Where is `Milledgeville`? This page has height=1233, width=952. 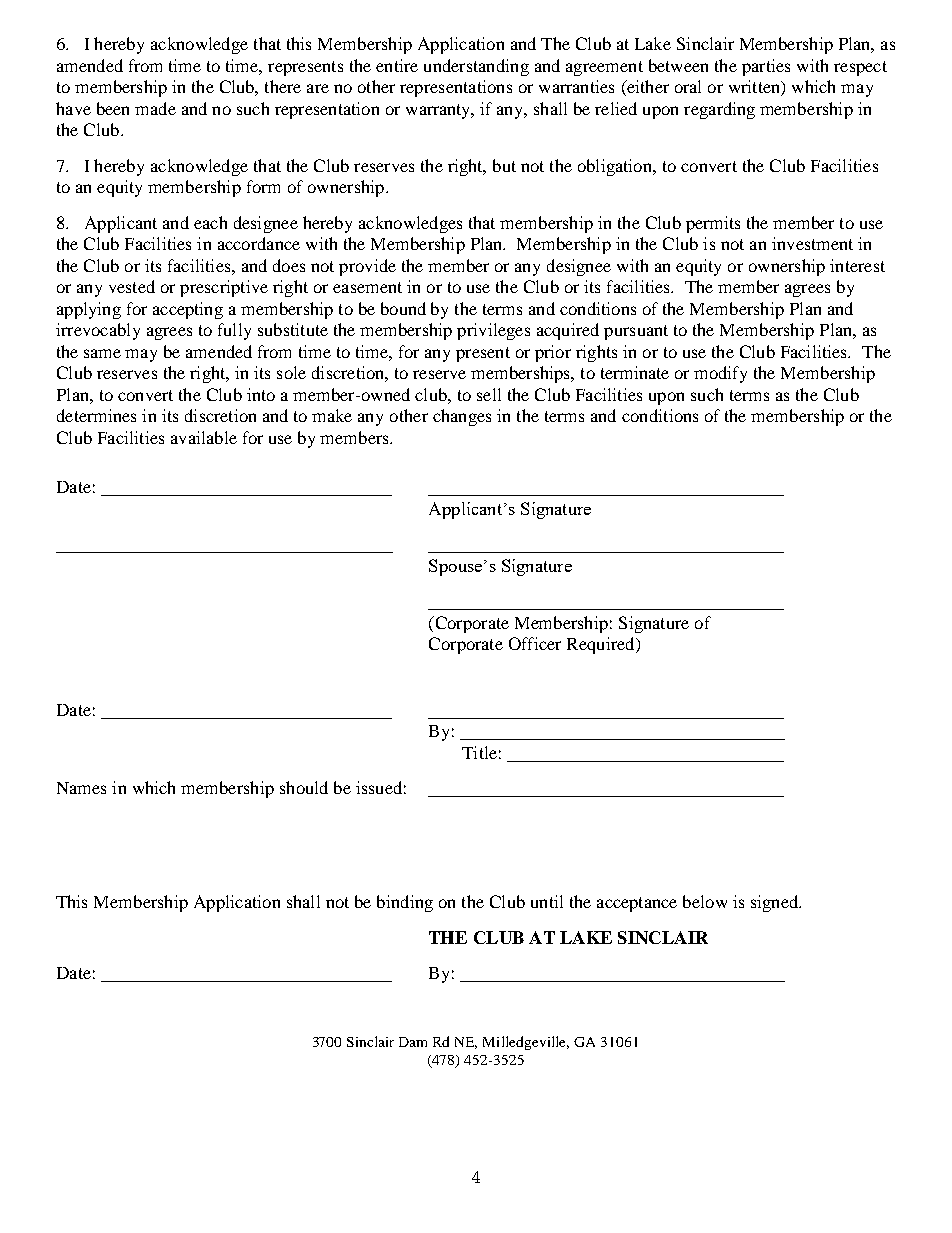 Milledgeville is located at coordinates (526, 1043).
